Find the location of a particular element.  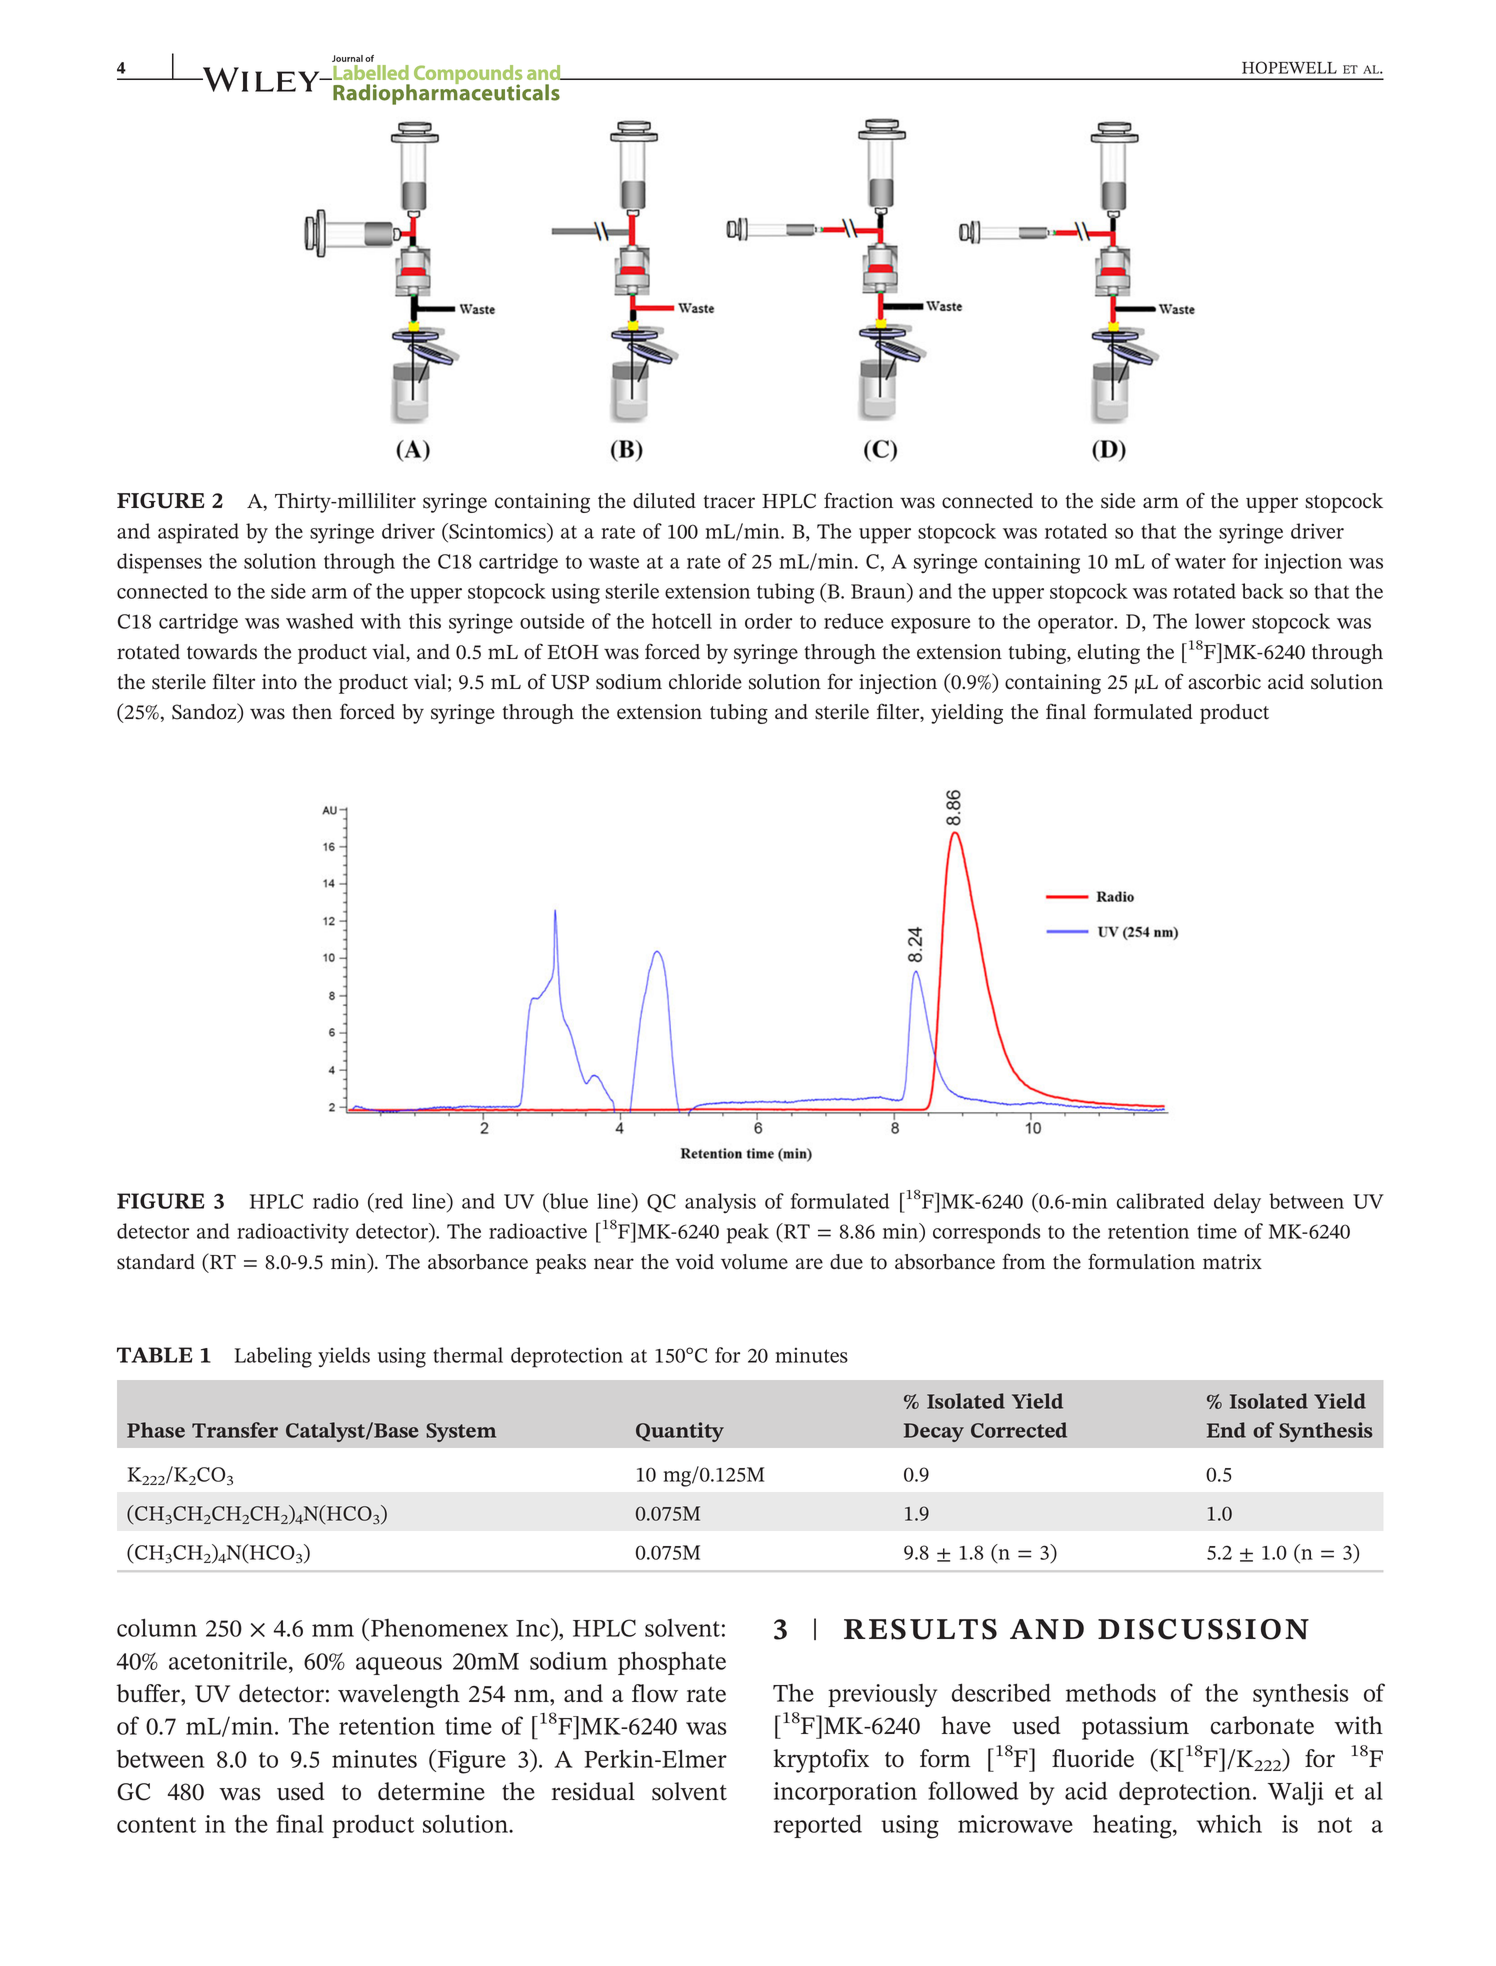

analysis is located at coordinates (720, 1203).
